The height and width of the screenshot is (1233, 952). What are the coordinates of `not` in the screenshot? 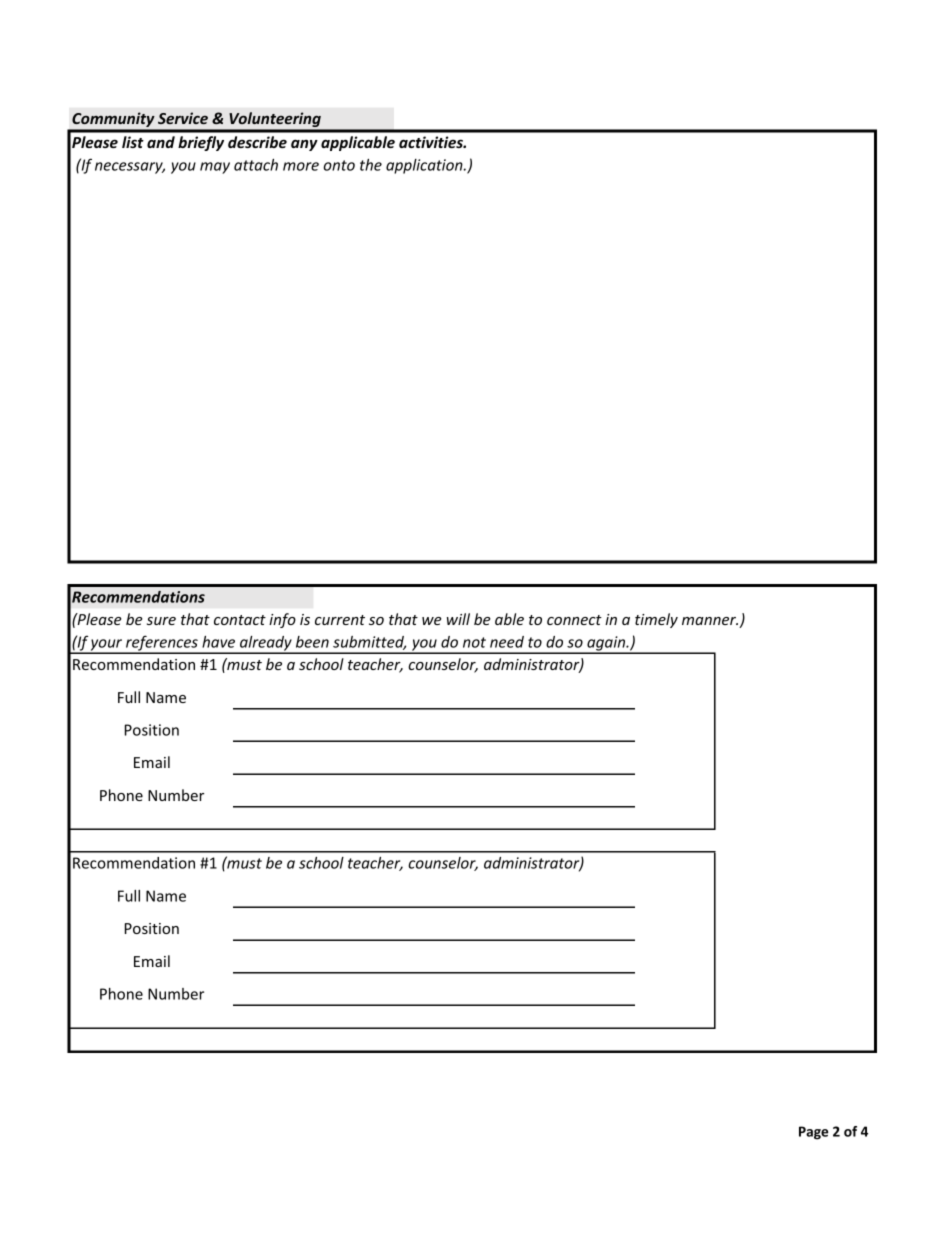 It's located at (474, 642).
